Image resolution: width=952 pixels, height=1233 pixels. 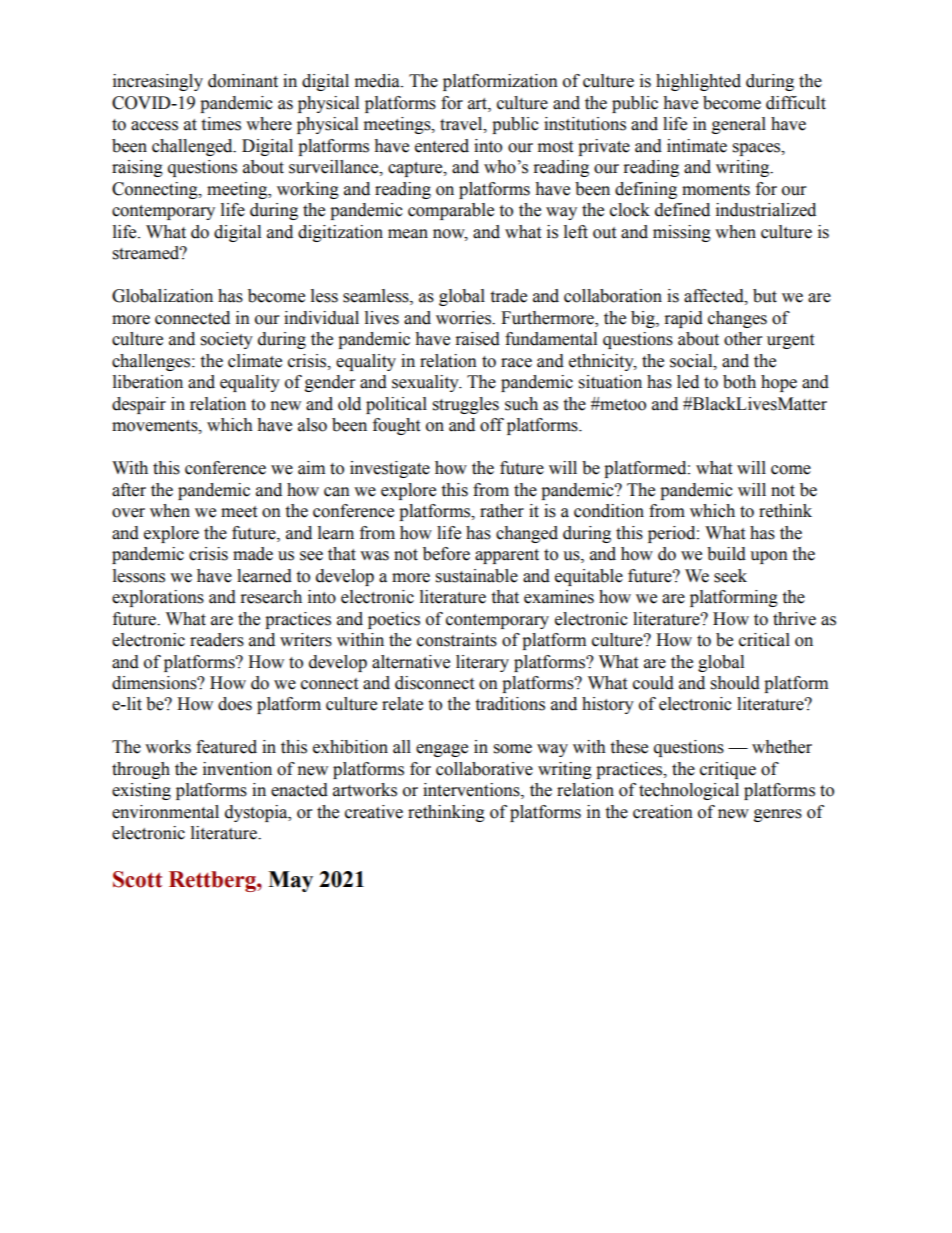 I want to click on times, so click(x=221, y=124).
